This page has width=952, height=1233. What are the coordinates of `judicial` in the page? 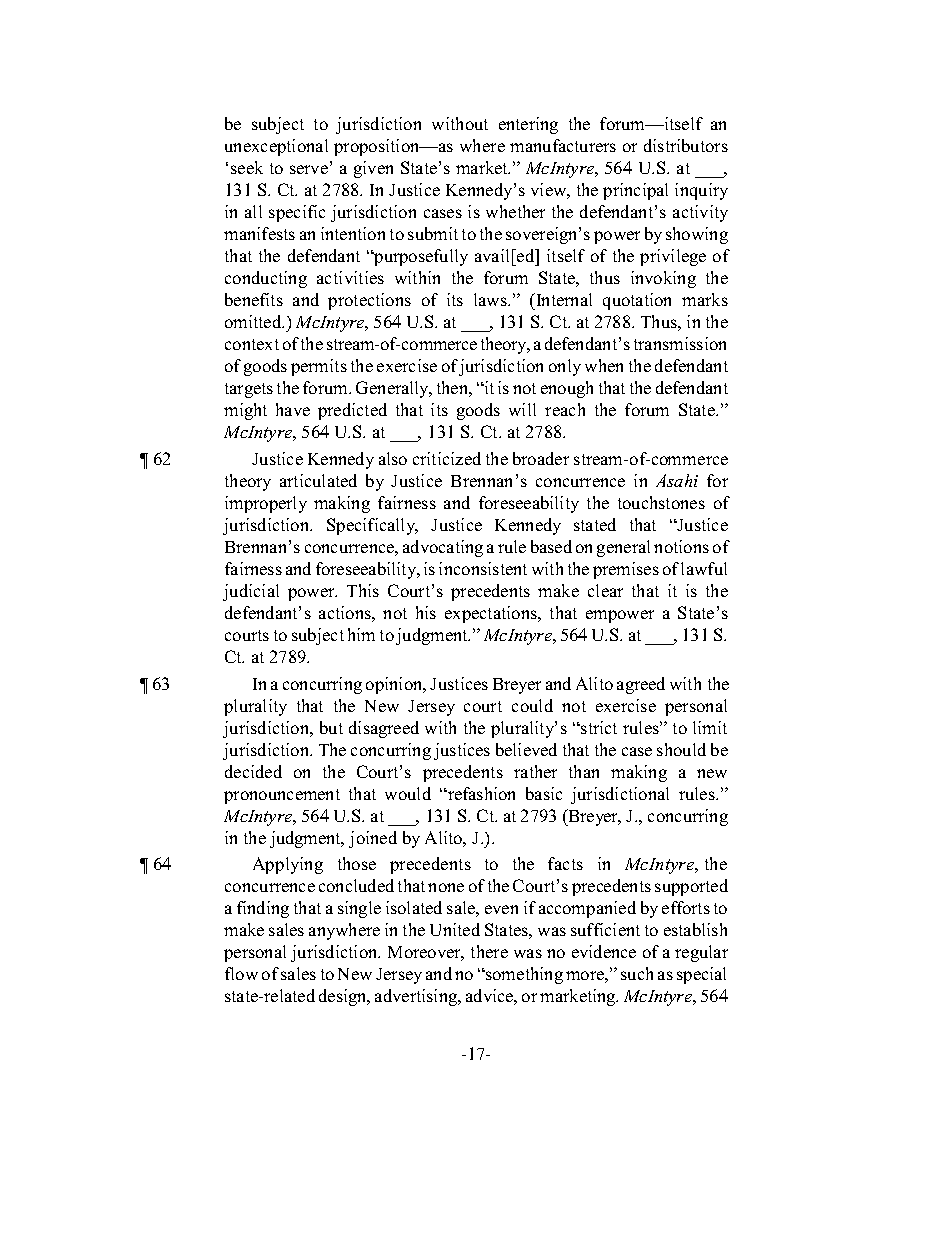 It's located at (251, 592).
